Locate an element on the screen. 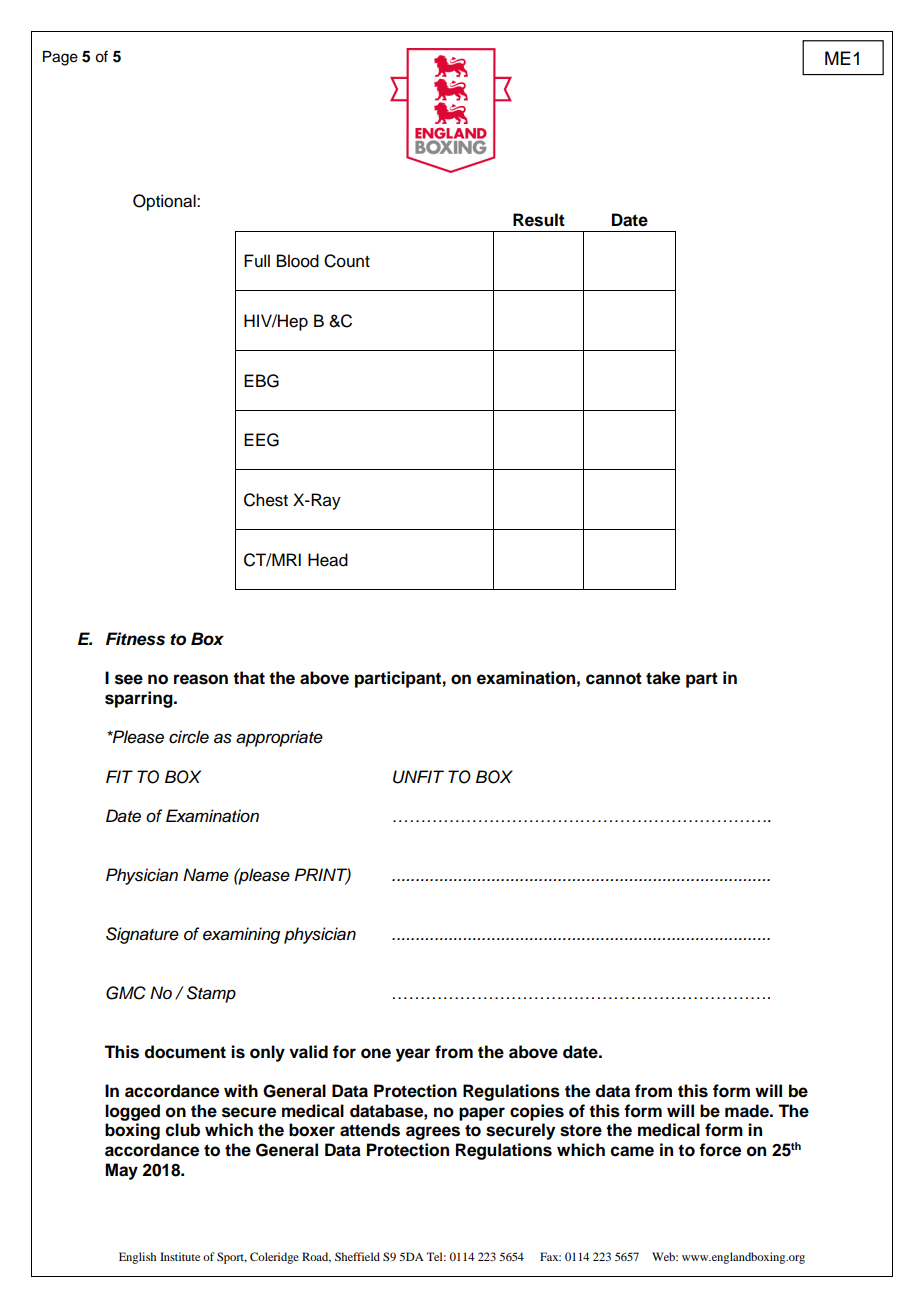 The width and height of the screenshot is (924, 1308). appropriate is located at coordinates (279, 738).
